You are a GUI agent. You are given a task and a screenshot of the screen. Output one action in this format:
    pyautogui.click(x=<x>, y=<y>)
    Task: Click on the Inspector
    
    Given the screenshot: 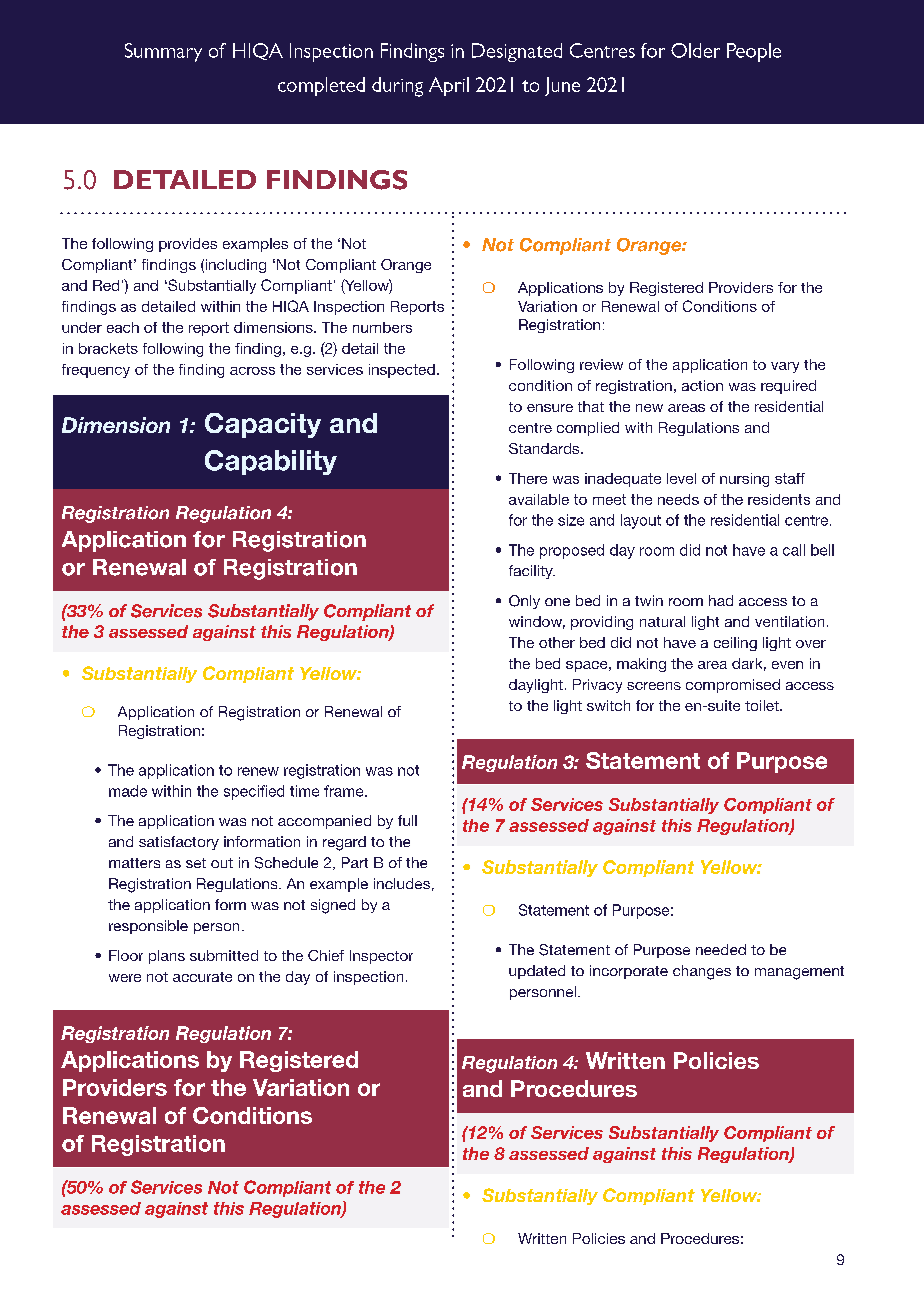 What is the action you would take?
    pyautogui.click(x=381, y=957)
